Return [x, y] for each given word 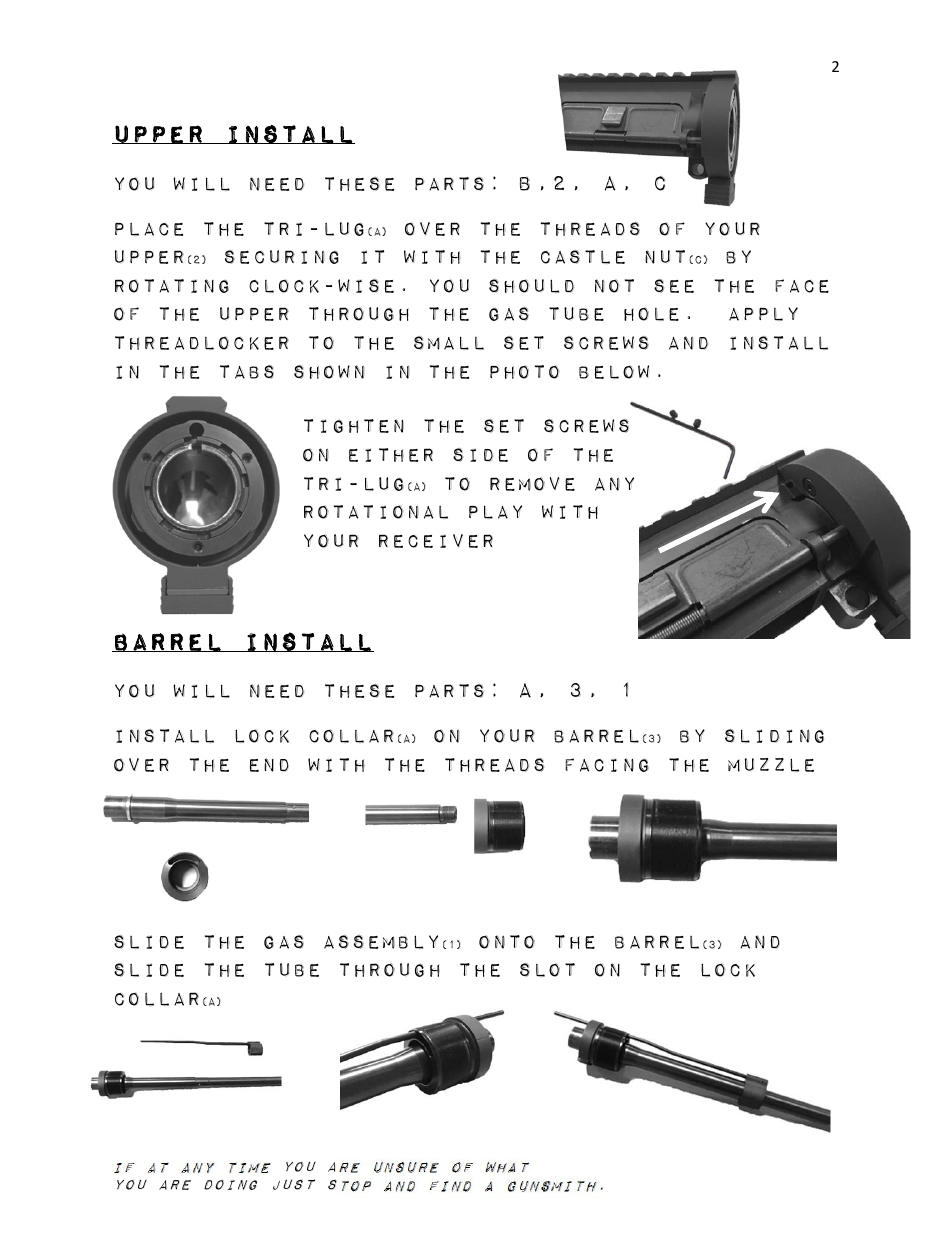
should [531, 286]
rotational [376, 512]
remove [532, 484]
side [480, 455]
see [674, 286]
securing [282, 257]
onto [507, 942]
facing [607, 765]
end [269, 765]
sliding [774, 736]
